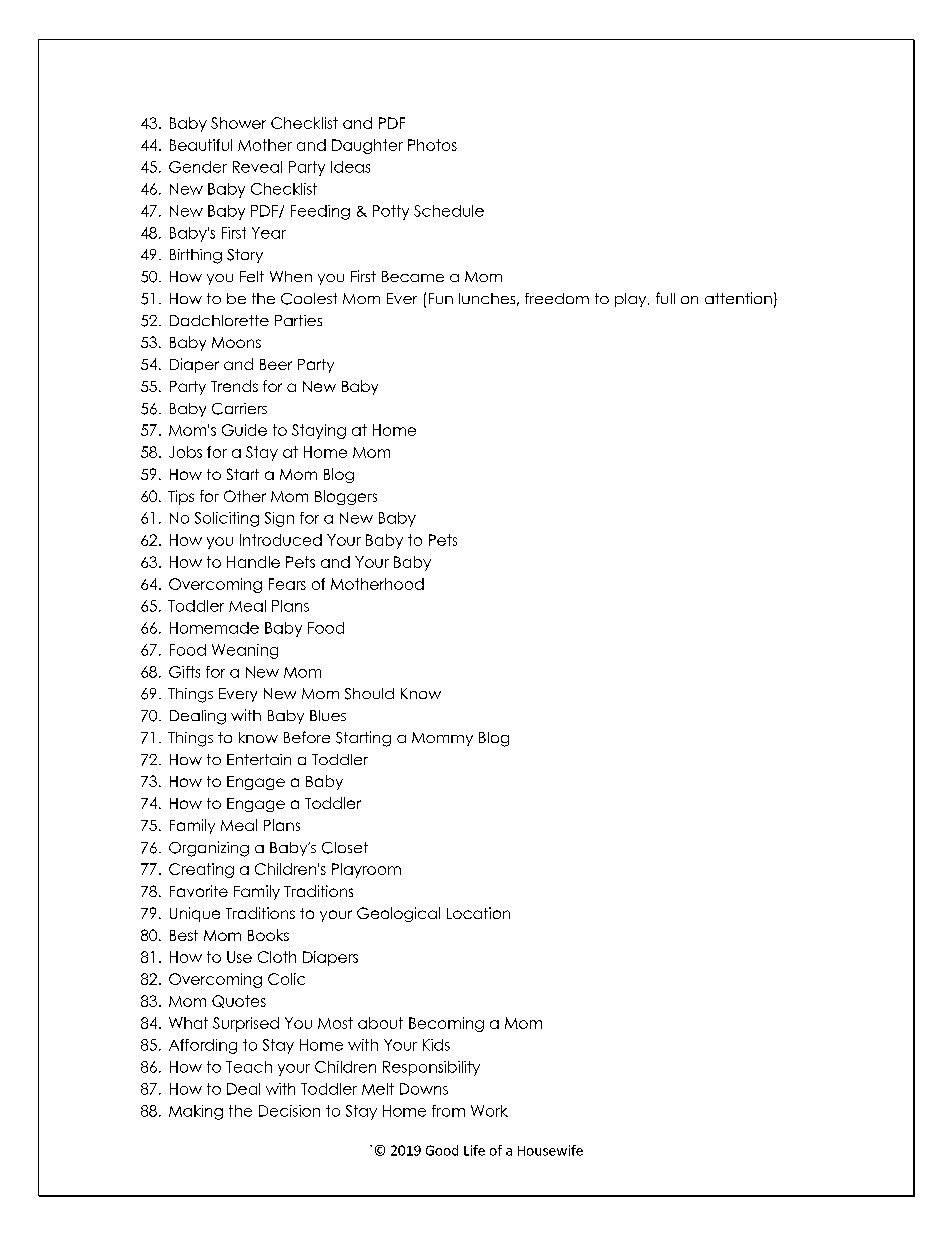 The image size is (952, 1233). I want to click on Becoming, so click(446, 1024).
